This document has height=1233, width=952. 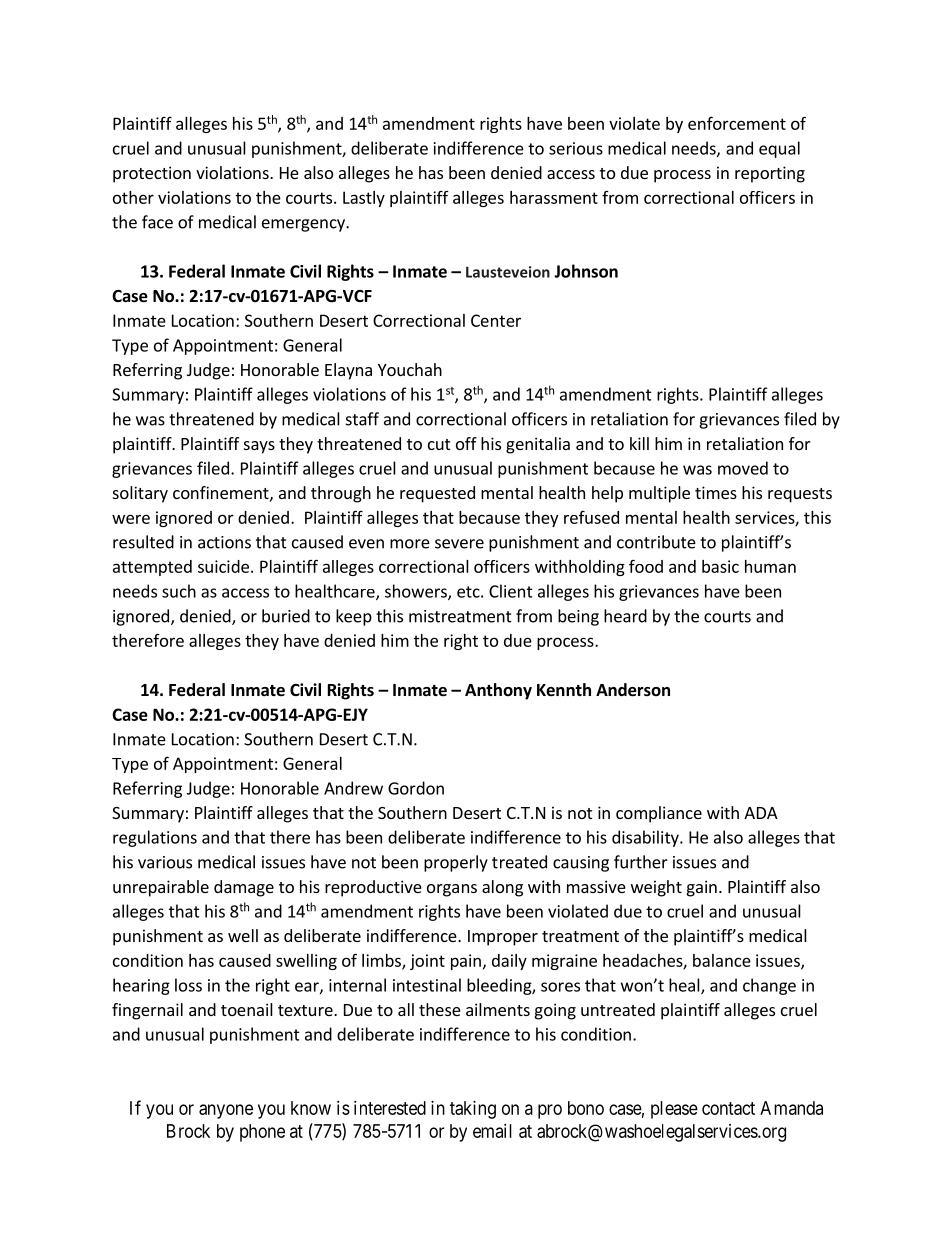 What do you see at coordinates (226, 1111) in the document?
I see `anyone` at bounding box center [226, 1111].
